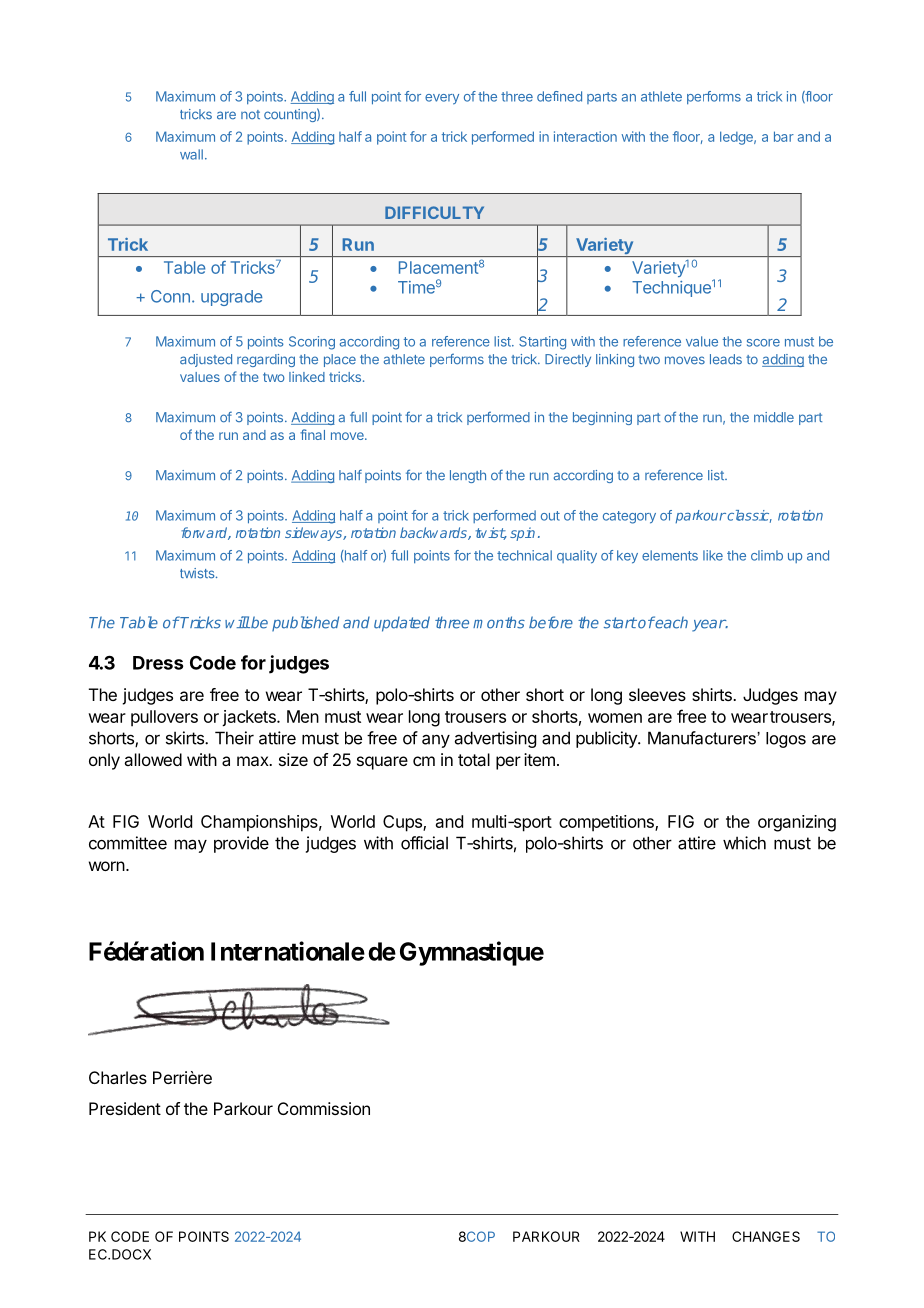 The height and width of the screenshot is (1308, 924). Describe the element at coordinates (784, 136) in the screenshot. I see `bar` at that location.
